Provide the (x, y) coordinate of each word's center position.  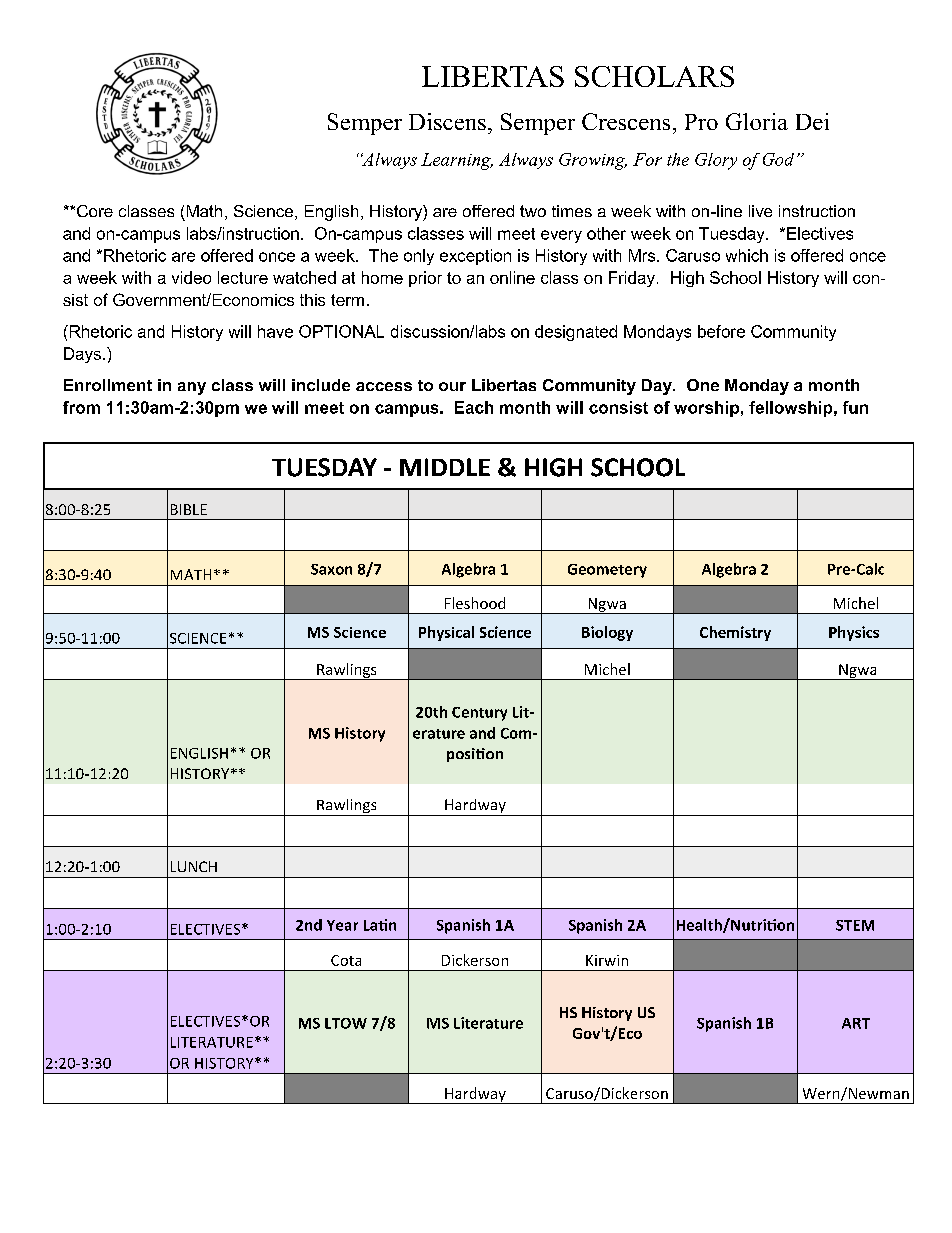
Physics (854, 633)
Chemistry (735, 633)
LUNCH (194, 866)
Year (342, 925)
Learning (457, 161)
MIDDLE (445, 467)
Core (95, 211)
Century (479, 714)
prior (425, 279)
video (191, 277)
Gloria (757, 121)
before (721, 331)
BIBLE (189, 509)
